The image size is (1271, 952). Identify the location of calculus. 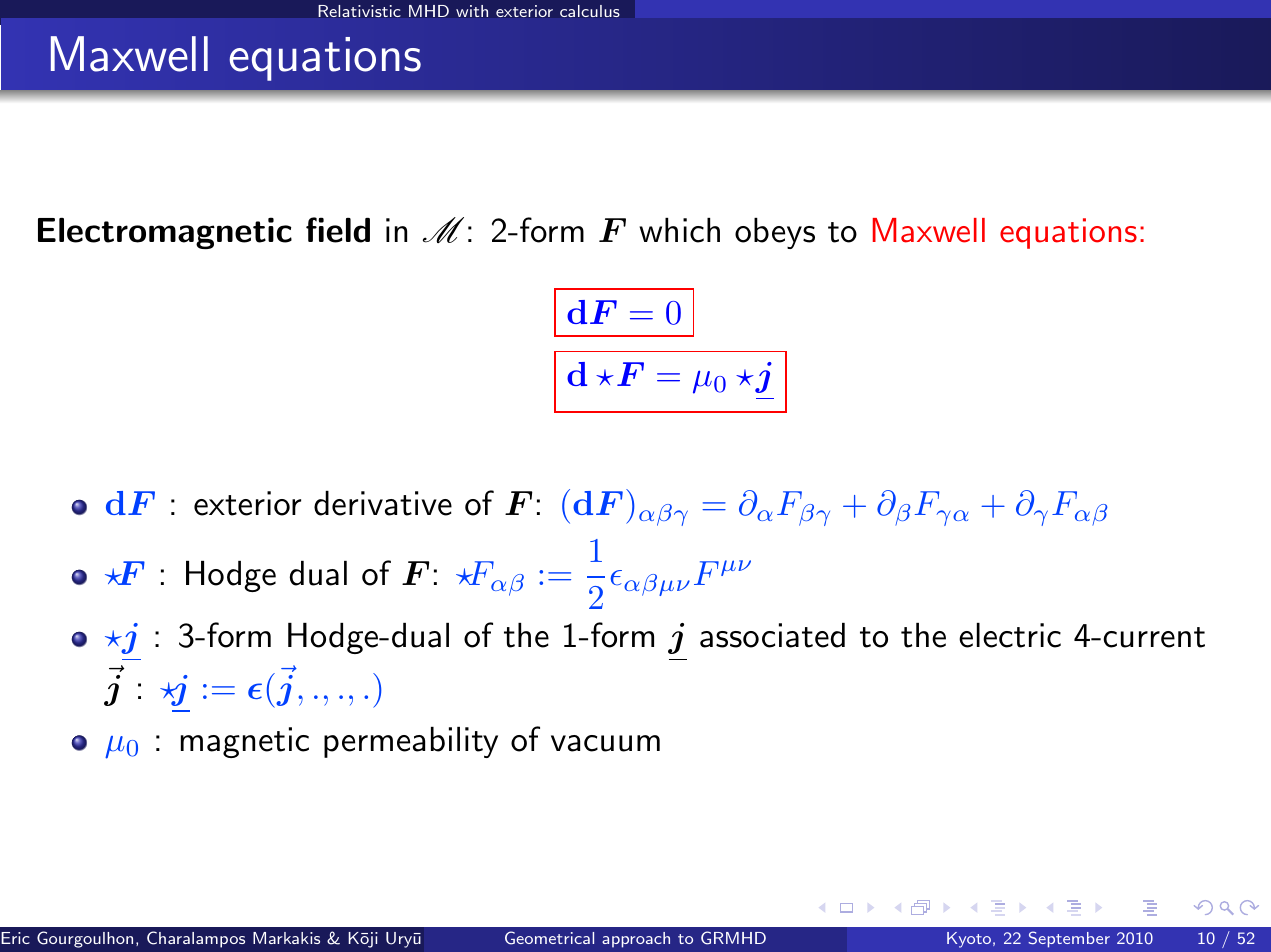
(590, 11).
